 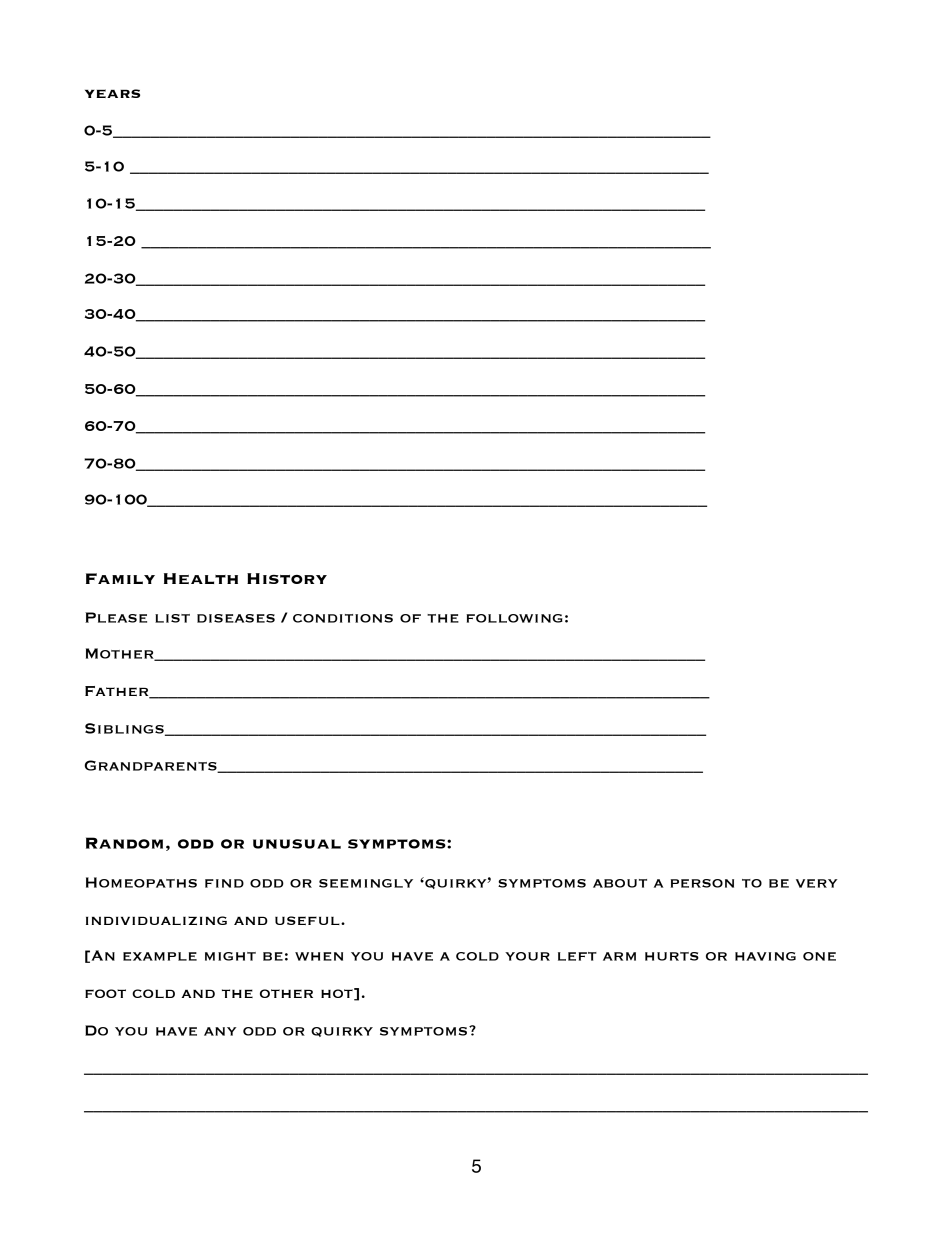 What do you see at coordinates (220, 1031) in the document?
I see `any` at bounding box center [220, 1031].
